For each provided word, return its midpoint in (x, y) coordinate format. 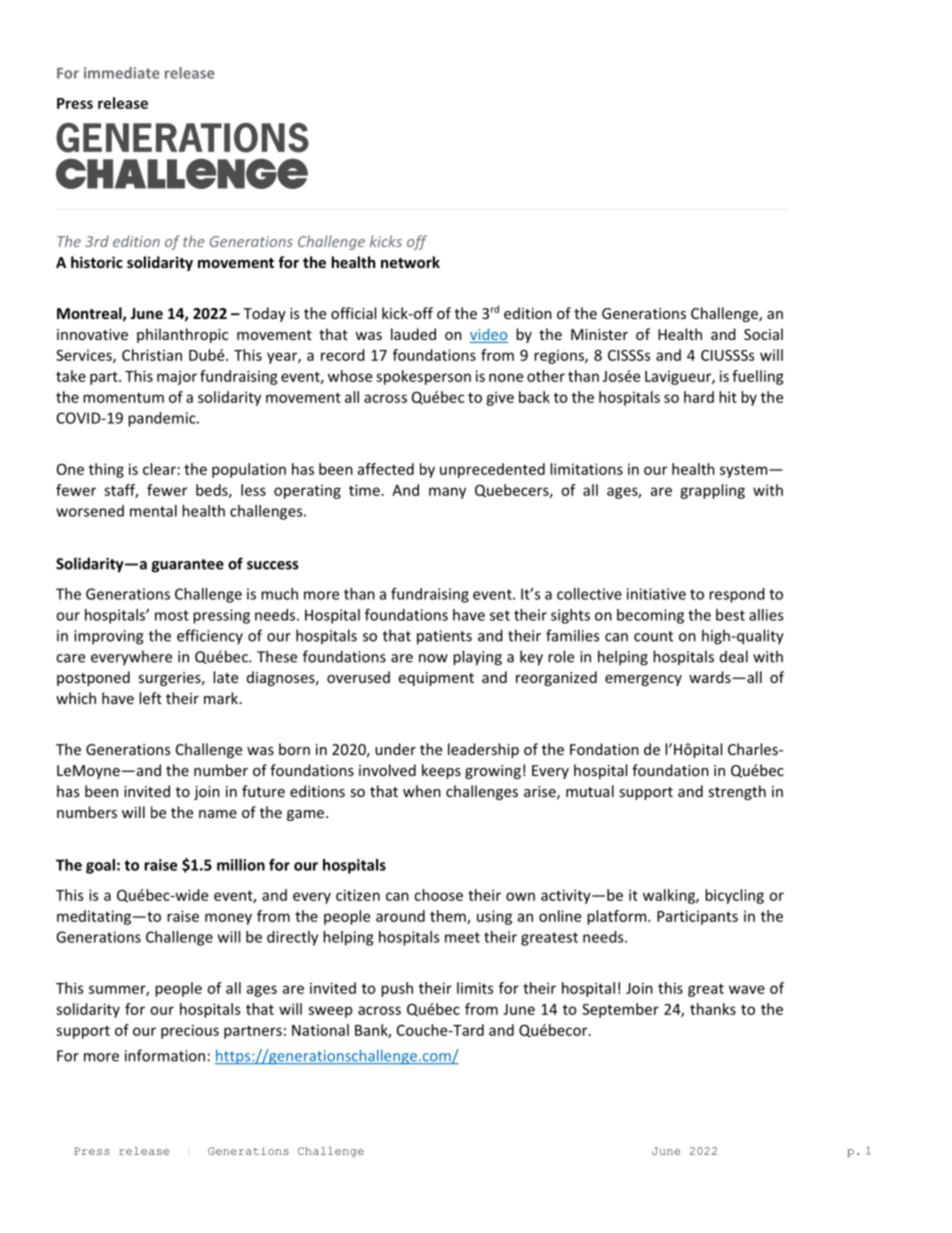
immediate (122, 73)
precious (190, 1031)
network (410, 262)
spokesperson (423, 377)
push (397, 989)
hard (699, 397)
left (150, 698)
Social (763, 334)
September (620, 1010)
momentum (123, 398)
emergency (643, 680)
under (395, 749)
